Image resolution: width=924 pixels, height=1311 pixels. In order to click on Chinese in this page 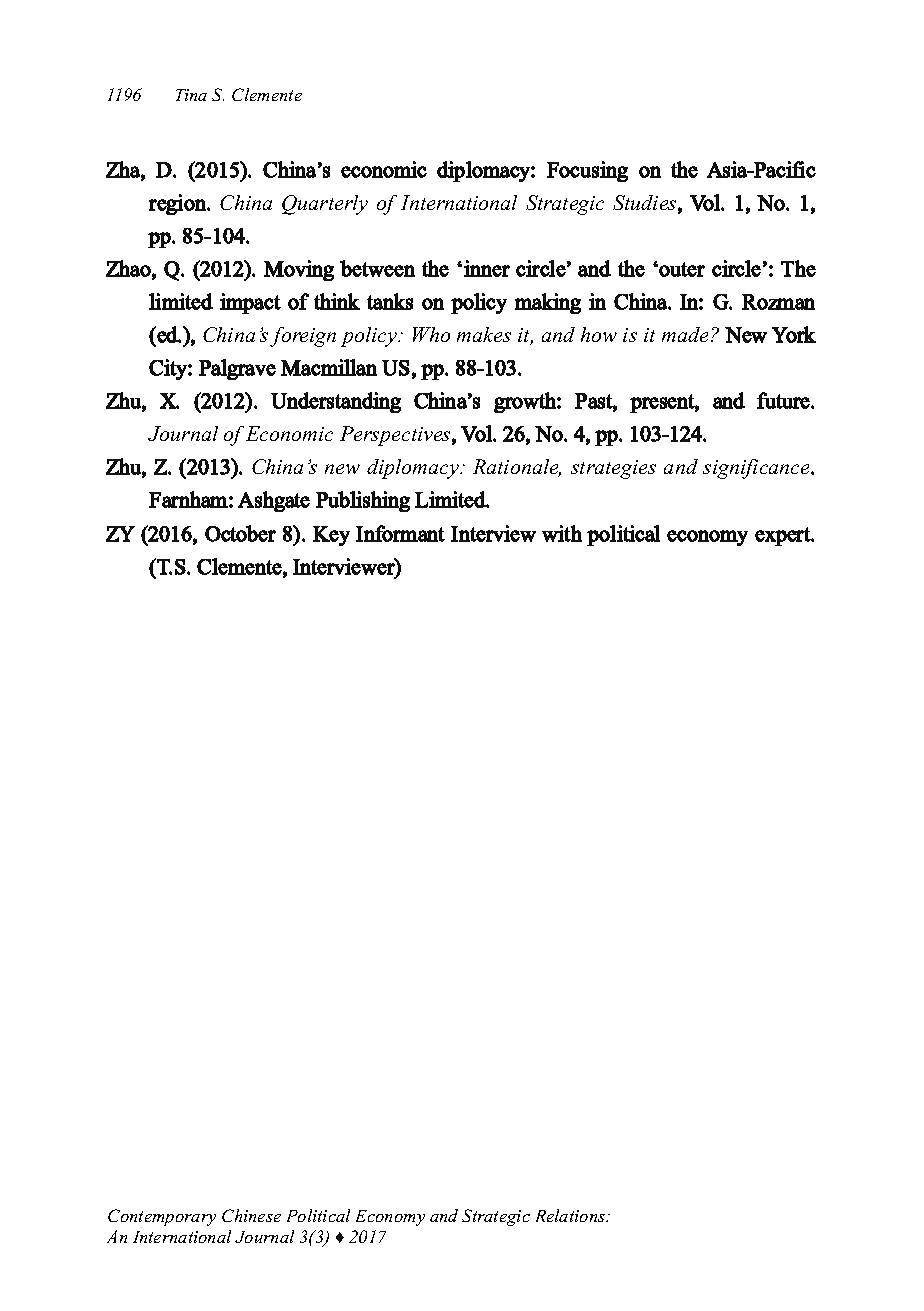, I will do `click(251, 1215)`.
